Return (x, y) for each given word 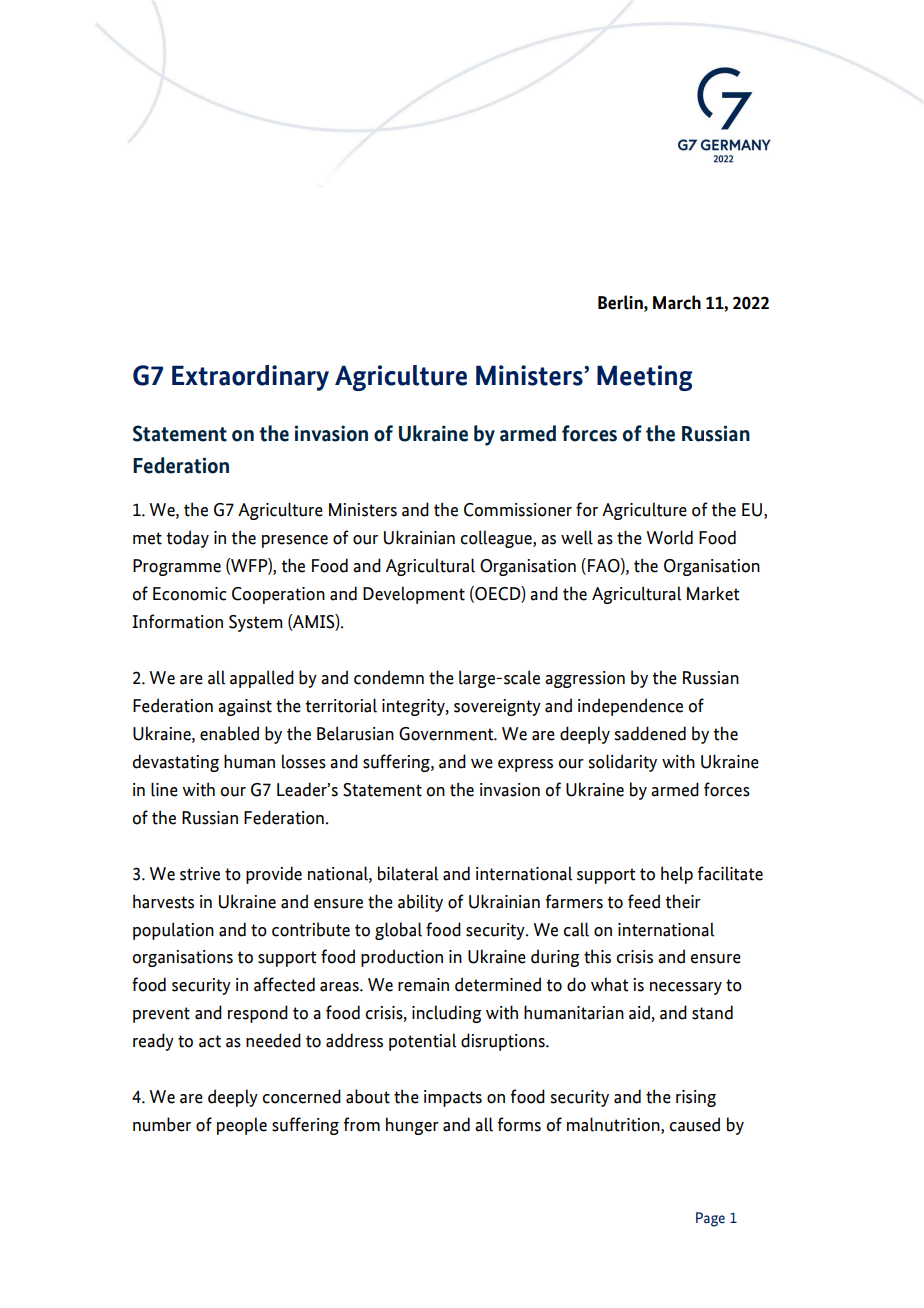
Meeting (644, 378)
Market (713, 593)
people (242, 1126)
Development (414, 595)
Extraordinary (250, 378)
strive (200, 874)
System (255, 623)
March (677, 302)
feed (644, 901)
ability (420, 903)
